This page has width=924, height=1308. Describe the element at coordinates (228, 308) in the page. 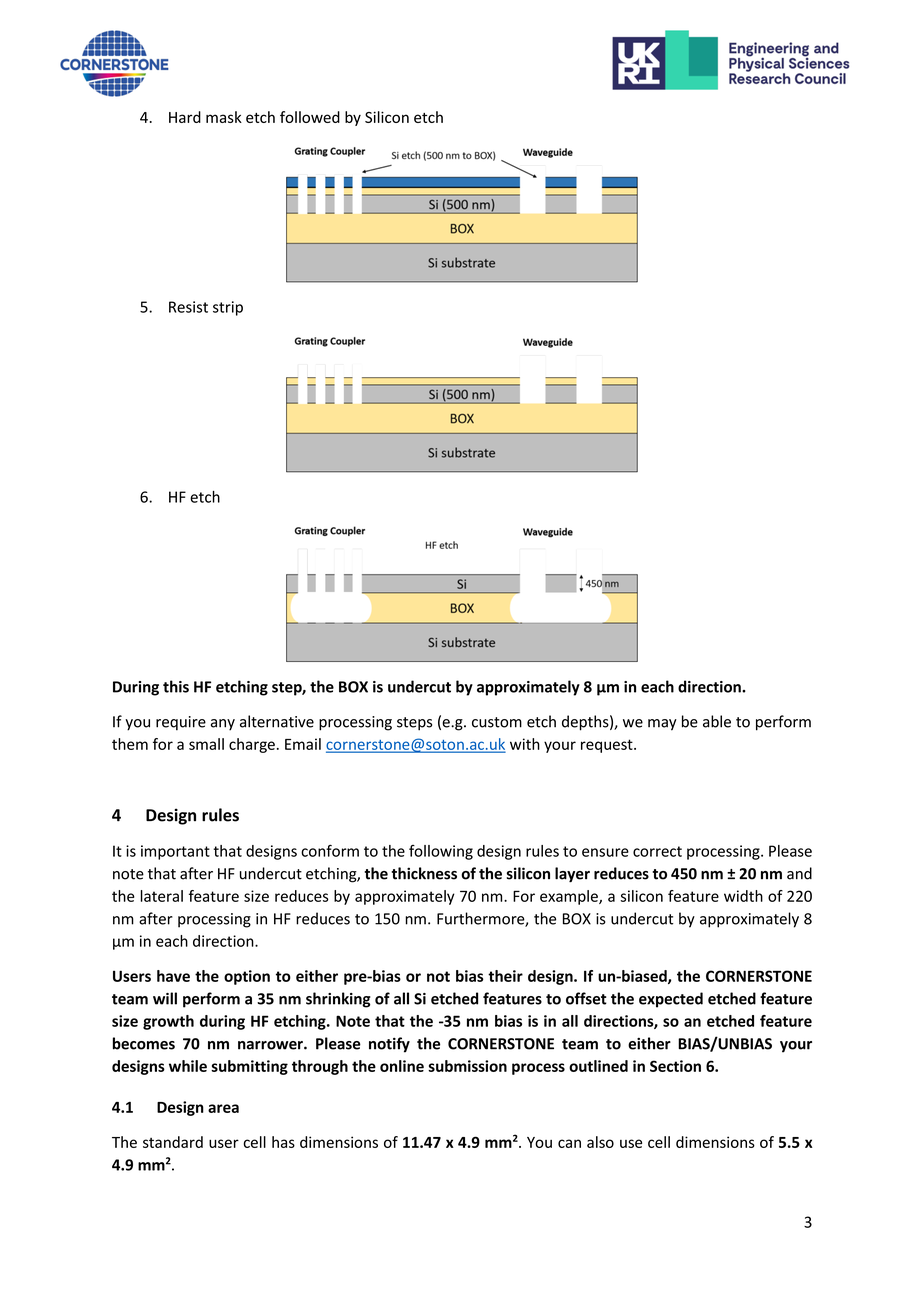

I see `strip` at that location.
